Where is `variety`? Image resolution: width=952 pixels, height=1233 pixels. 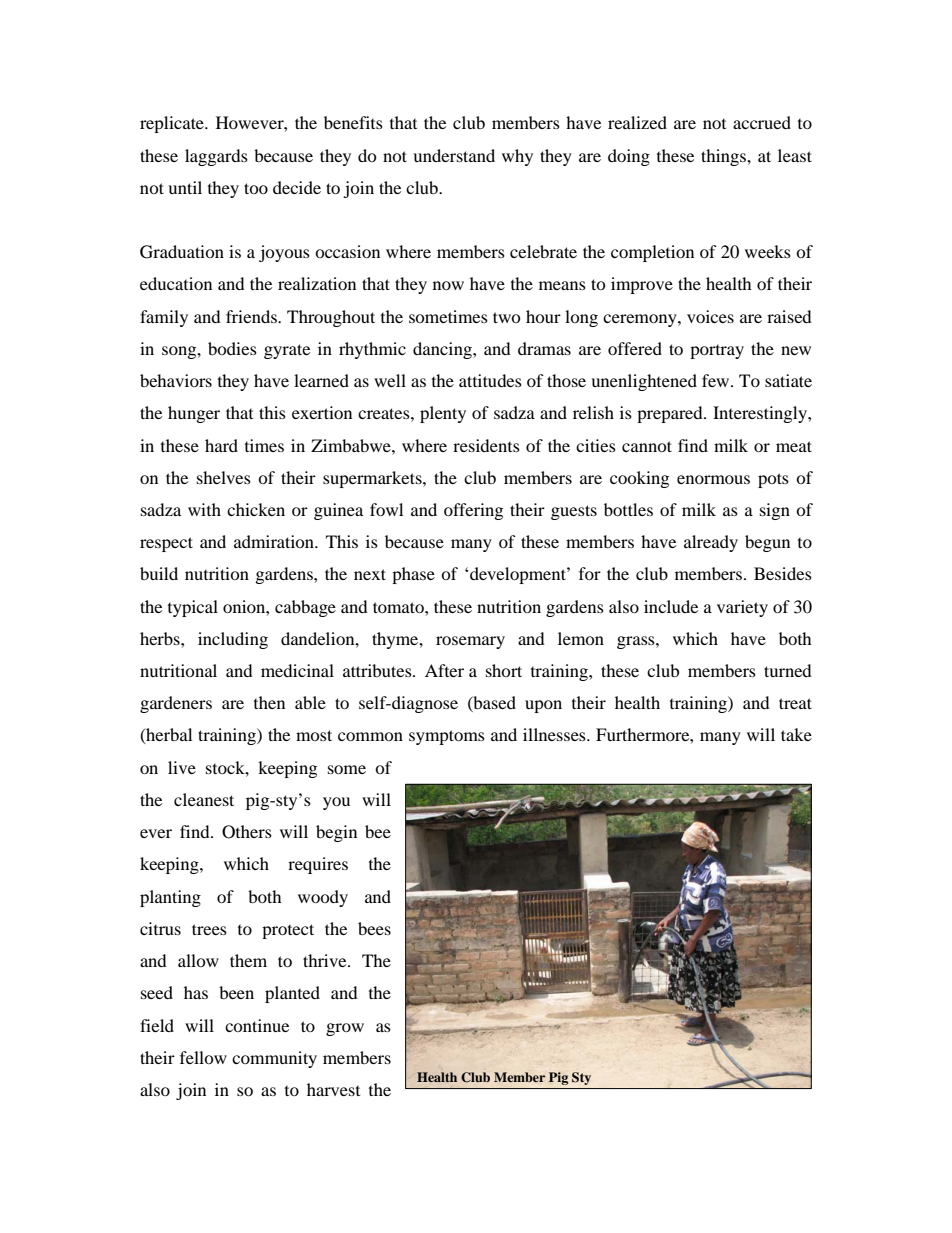 variety is located at coordinates (742, 608).
